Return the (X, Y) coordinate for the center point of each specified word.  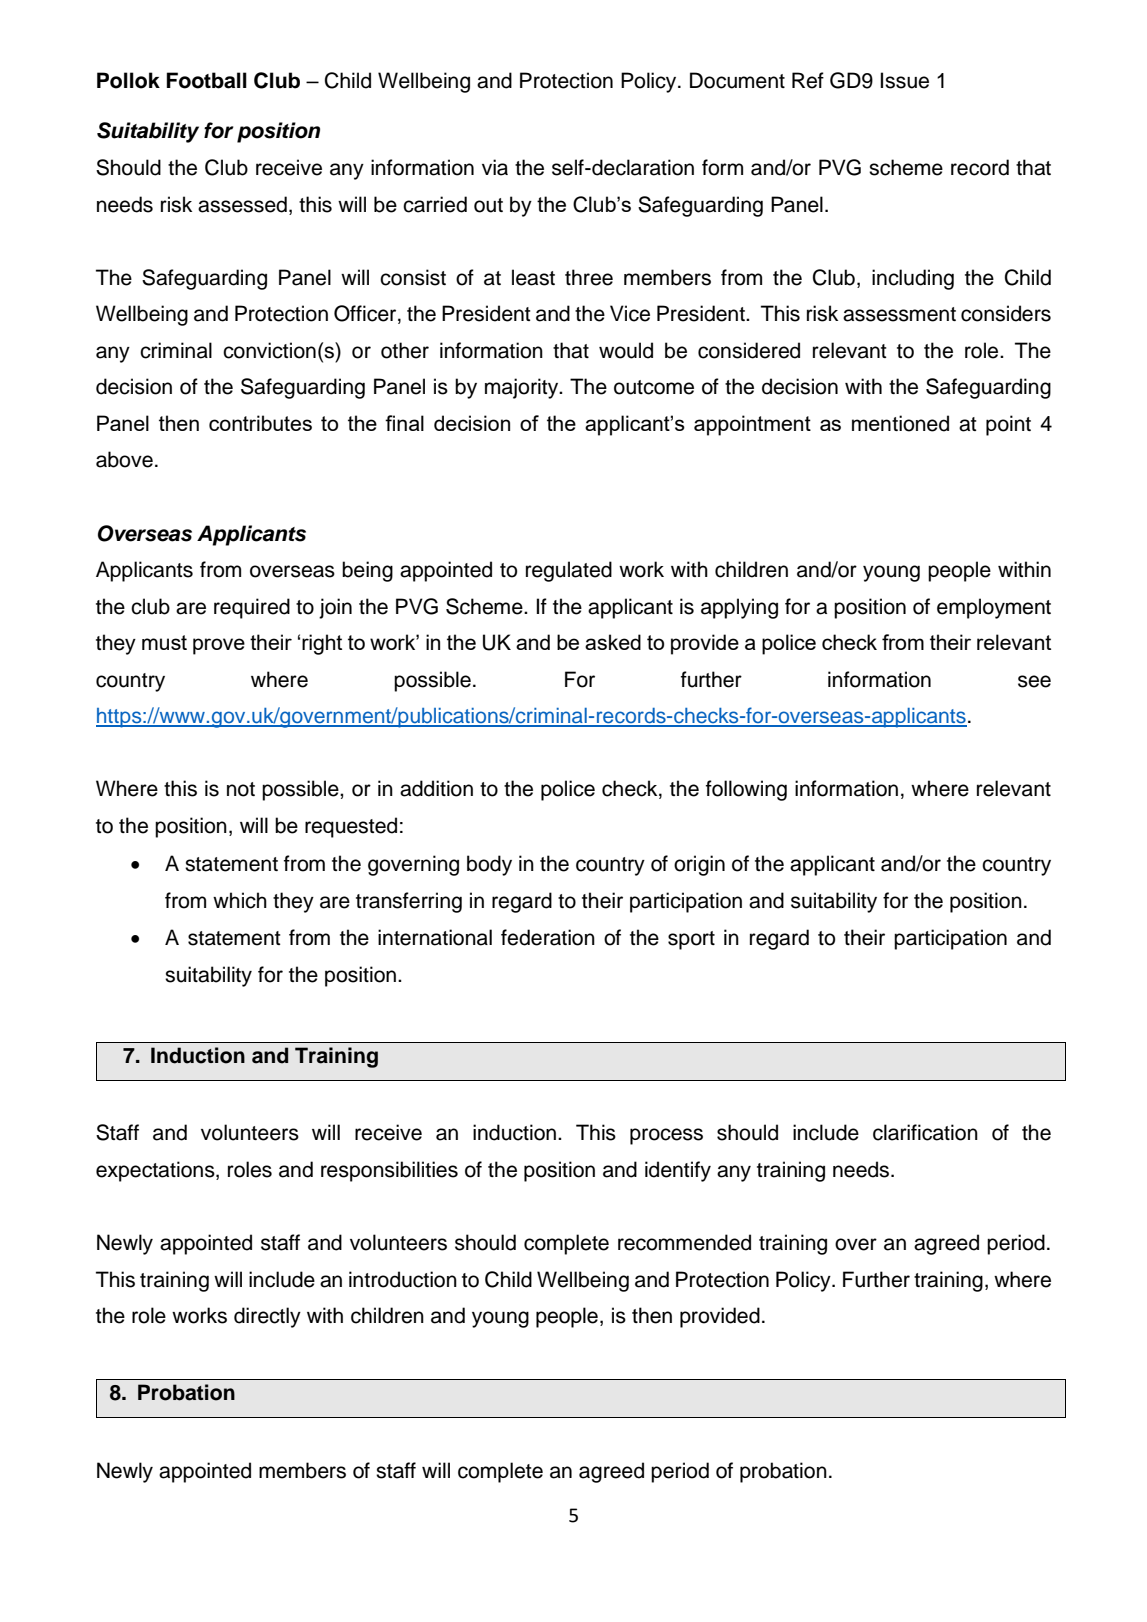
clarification (925, 1132)
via (495, 167)
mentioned (900, 423)
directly (267, 1317)
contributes (260, 423)
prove (219, 646)
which (240, 900)
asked (613, 642)
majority (523, 388)
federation (548, 937)
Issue (905, 80)
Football (207, 80)
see (1034, 681)
